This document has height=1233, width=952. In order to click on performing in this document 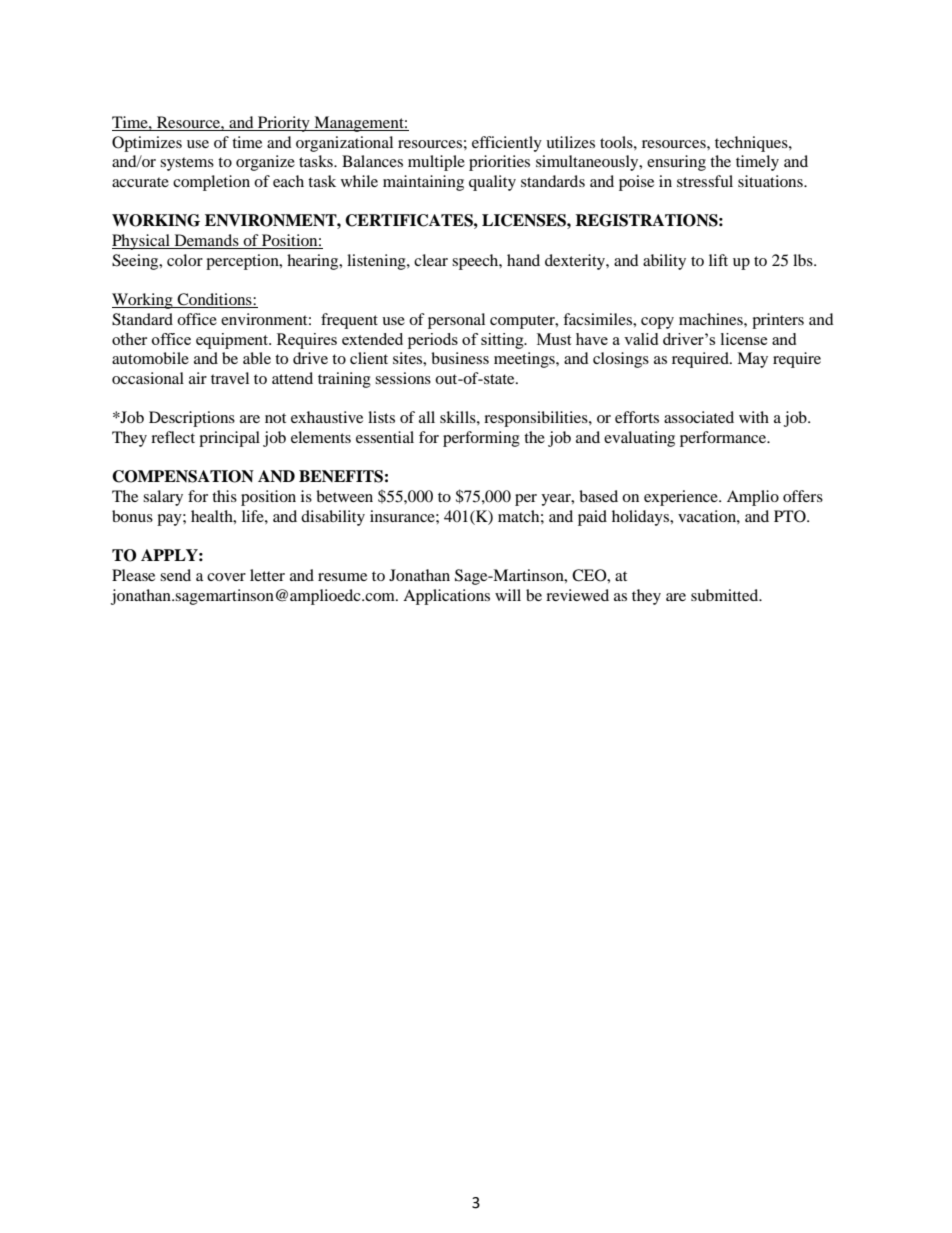, I will do `click(481, 439)`.
